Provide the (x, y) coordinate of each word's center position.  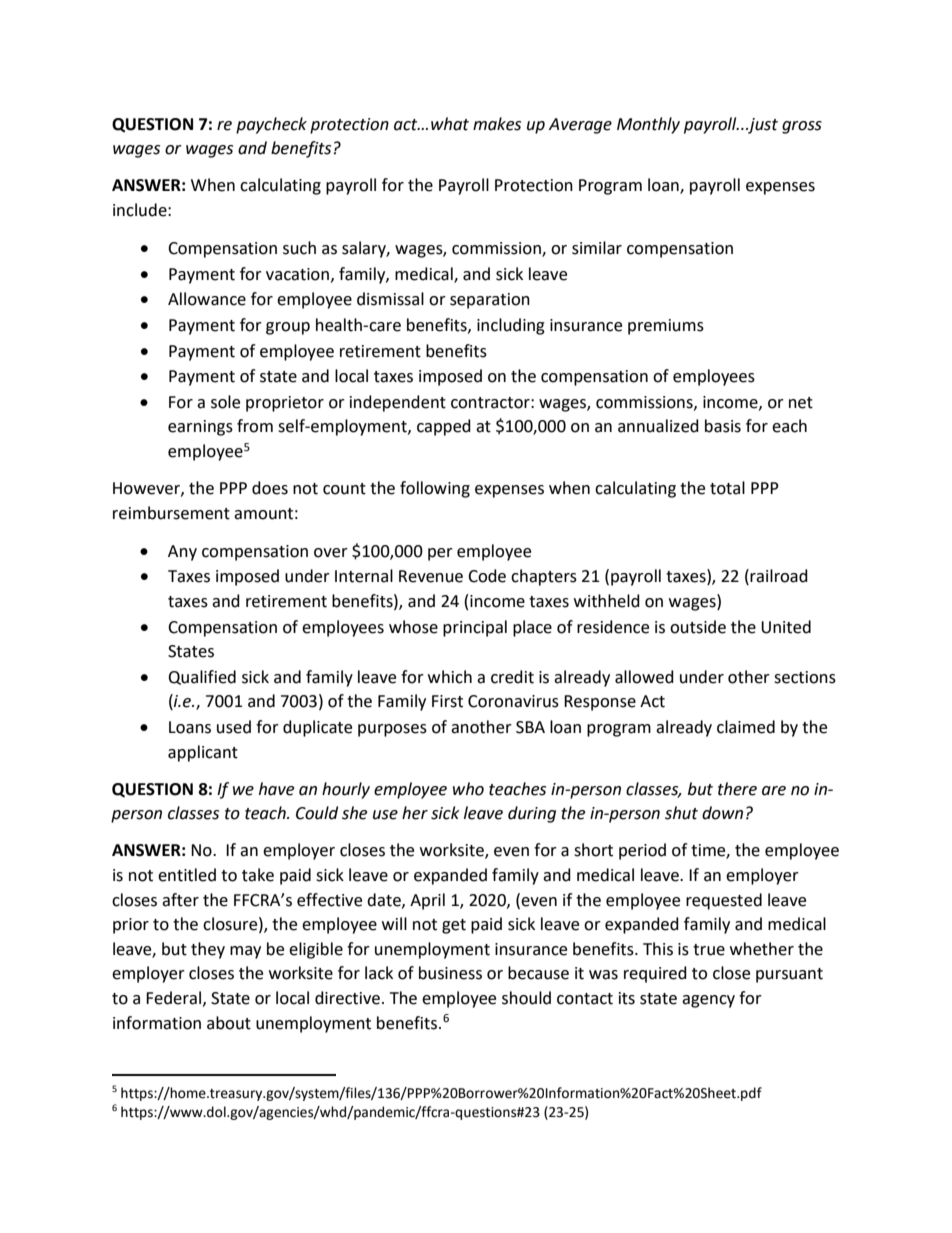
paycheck (271, 125)
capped (444, 427)
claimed (746, 727)
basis (723, 426)
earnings (200, 428)
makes (497, 124)
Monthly (648, 125)
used (234, 727)
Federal (173, 998)
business (450, 973)
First (447, 701)
